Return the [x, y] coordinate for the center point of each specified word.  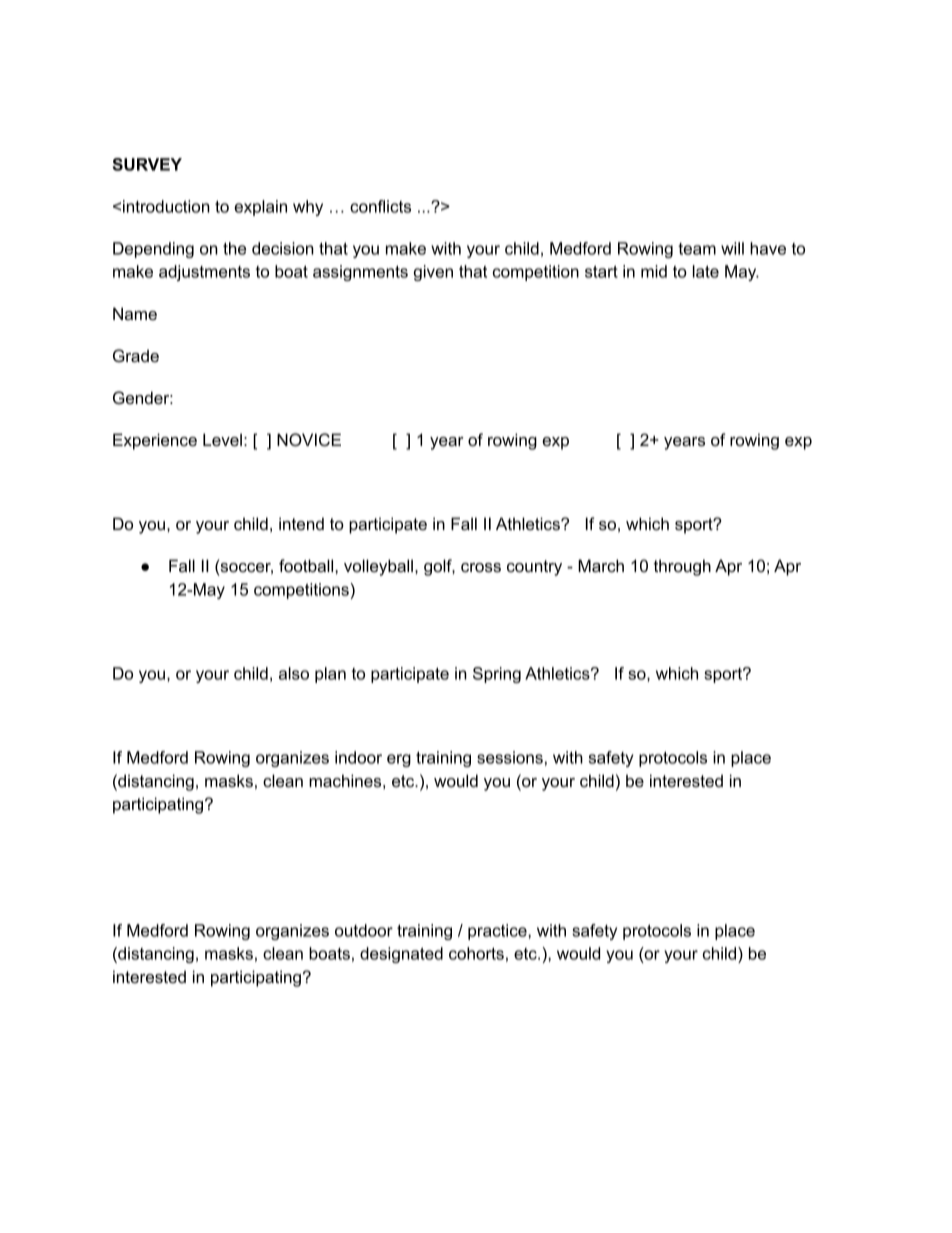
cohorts [476, 953]
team [697, 249]
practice [498, 932]
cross [481, 567]
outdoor [364, 930]
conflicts [380, 206]
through [682, 567]
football [307, 565]
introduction [166, 206]
